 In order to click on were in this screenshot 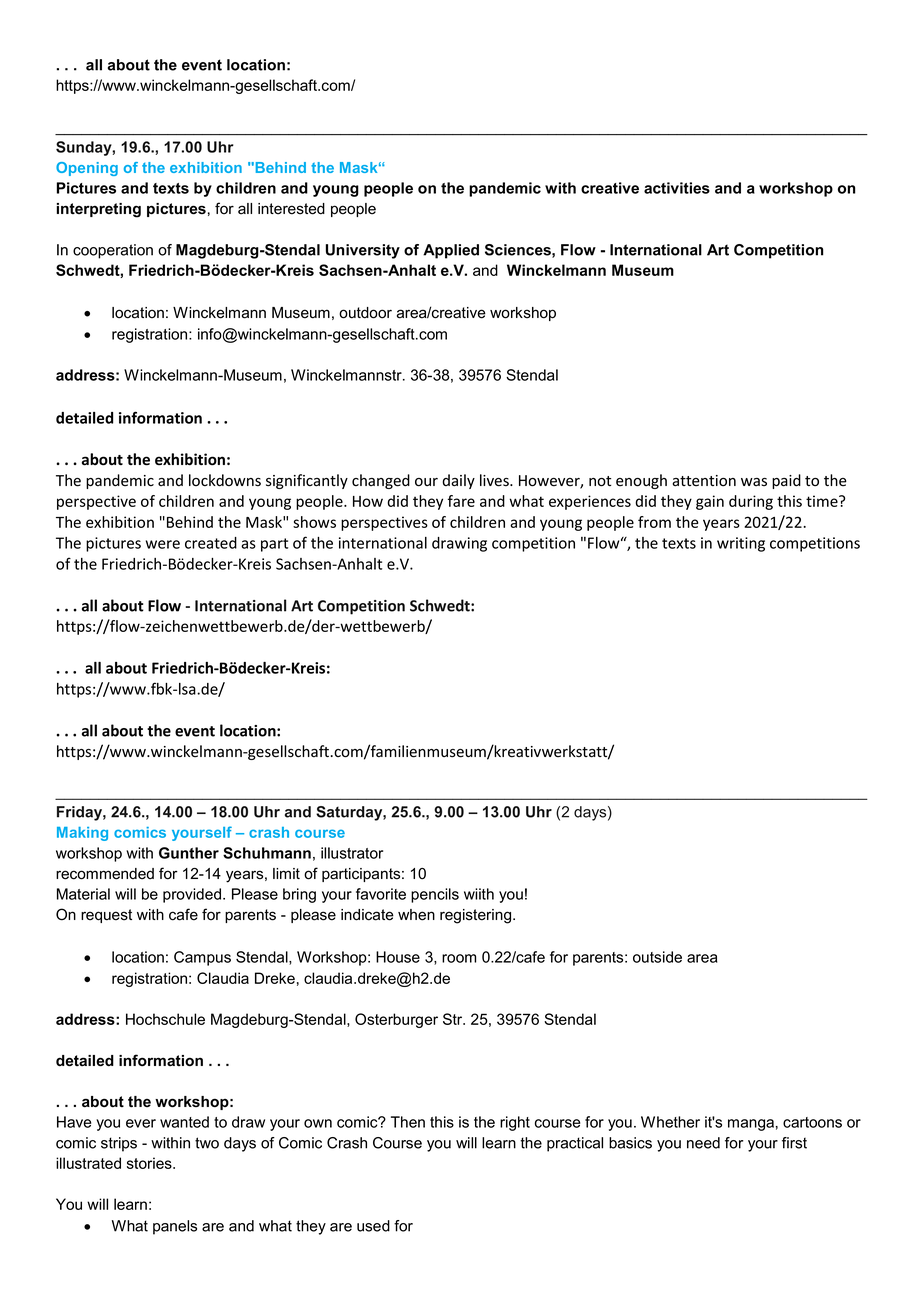, I will do `click(163, 544)`.
